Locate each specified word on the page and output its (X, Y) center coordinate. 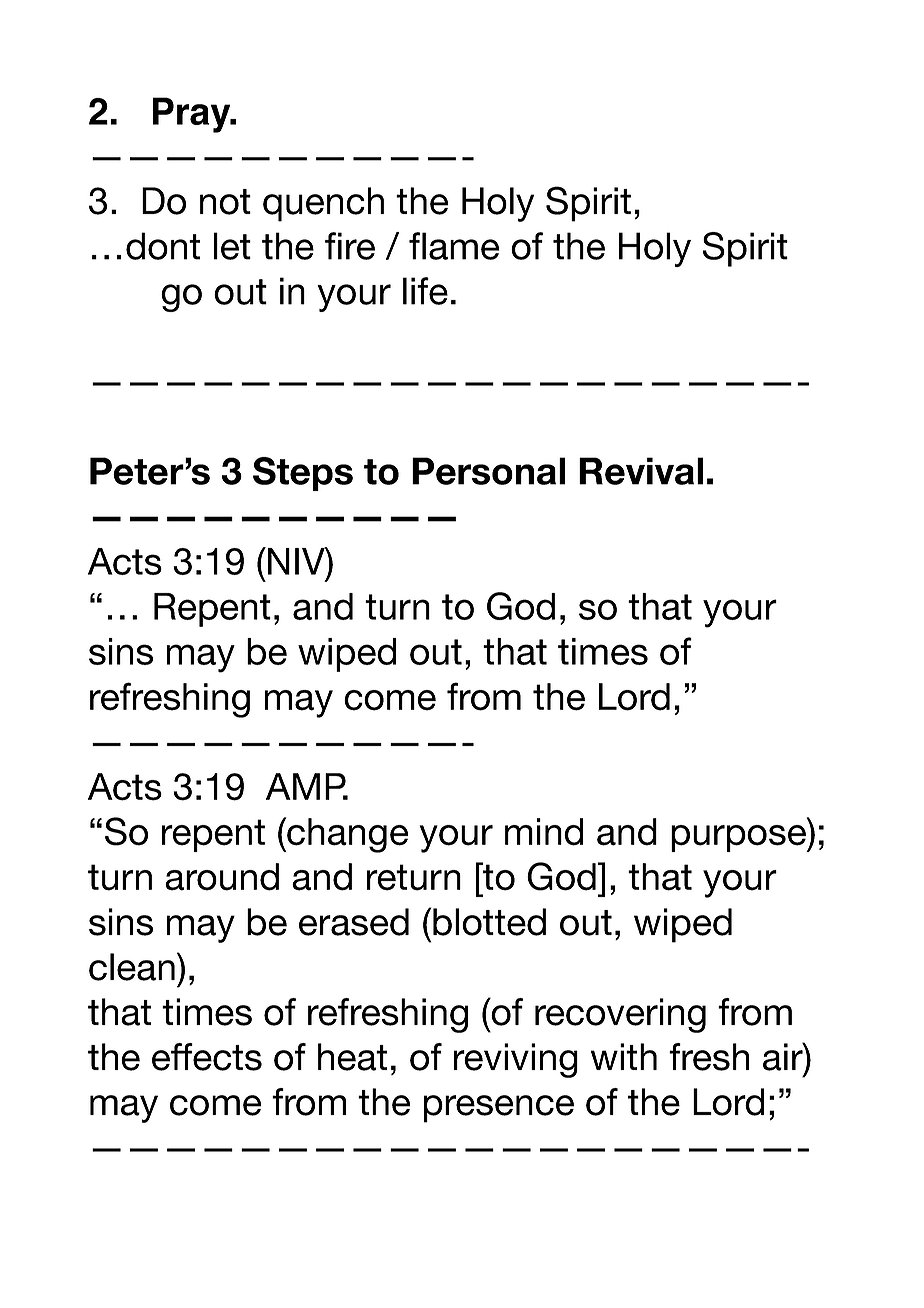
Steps (303, 474)
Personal (488, 471)
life (425, 291)
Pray (193, 115)
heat (352, 1057)
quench (323, 204)
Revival (641, 471)
